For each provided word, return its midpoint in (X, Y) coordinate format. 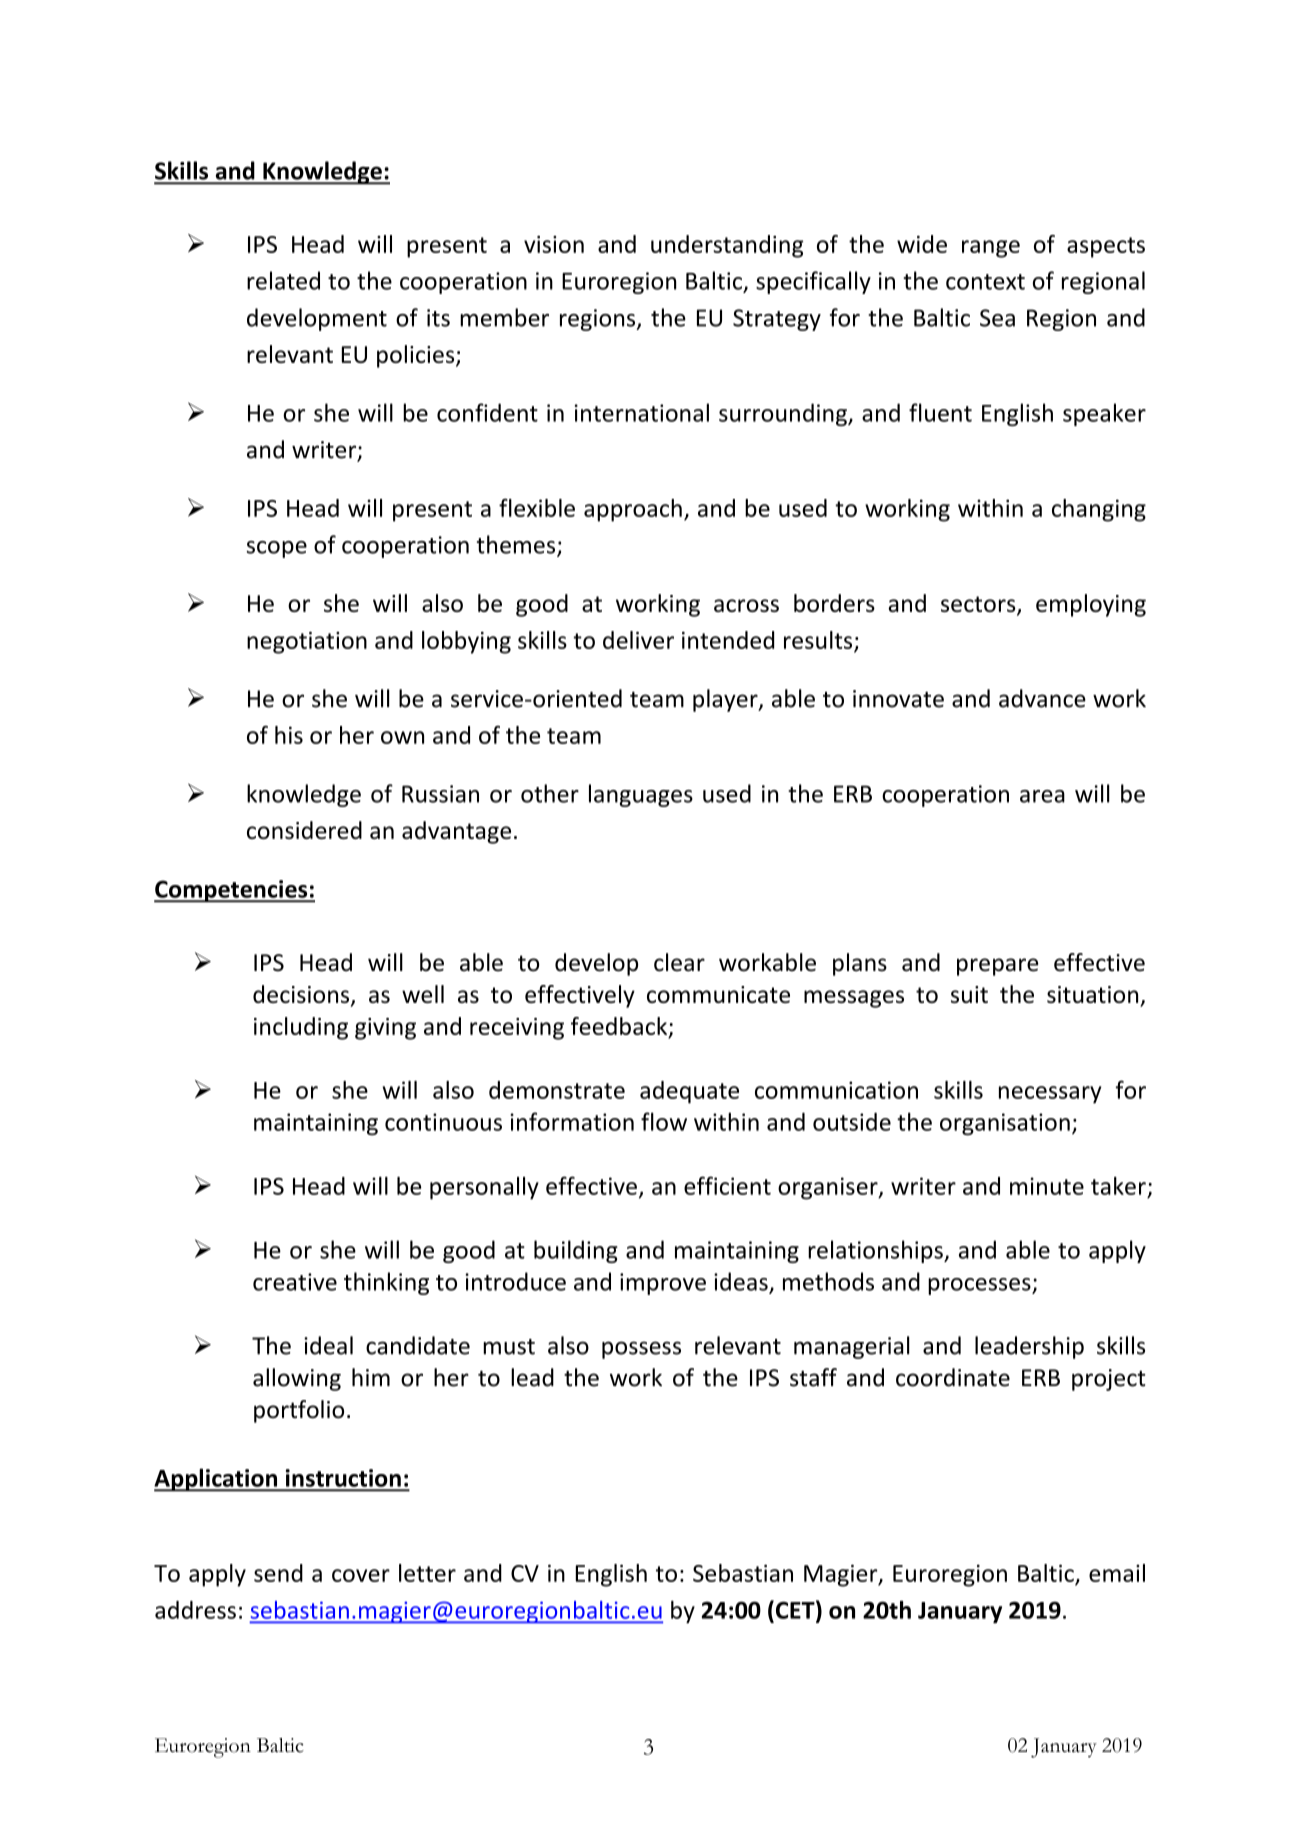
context (985, 282)
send (278, 1573)
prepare (997, 967)
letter (427, 1573)
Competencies (232, 891)
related (283, 280)
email (1117, 1573)
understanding (727, 246)
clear (679, 962)
